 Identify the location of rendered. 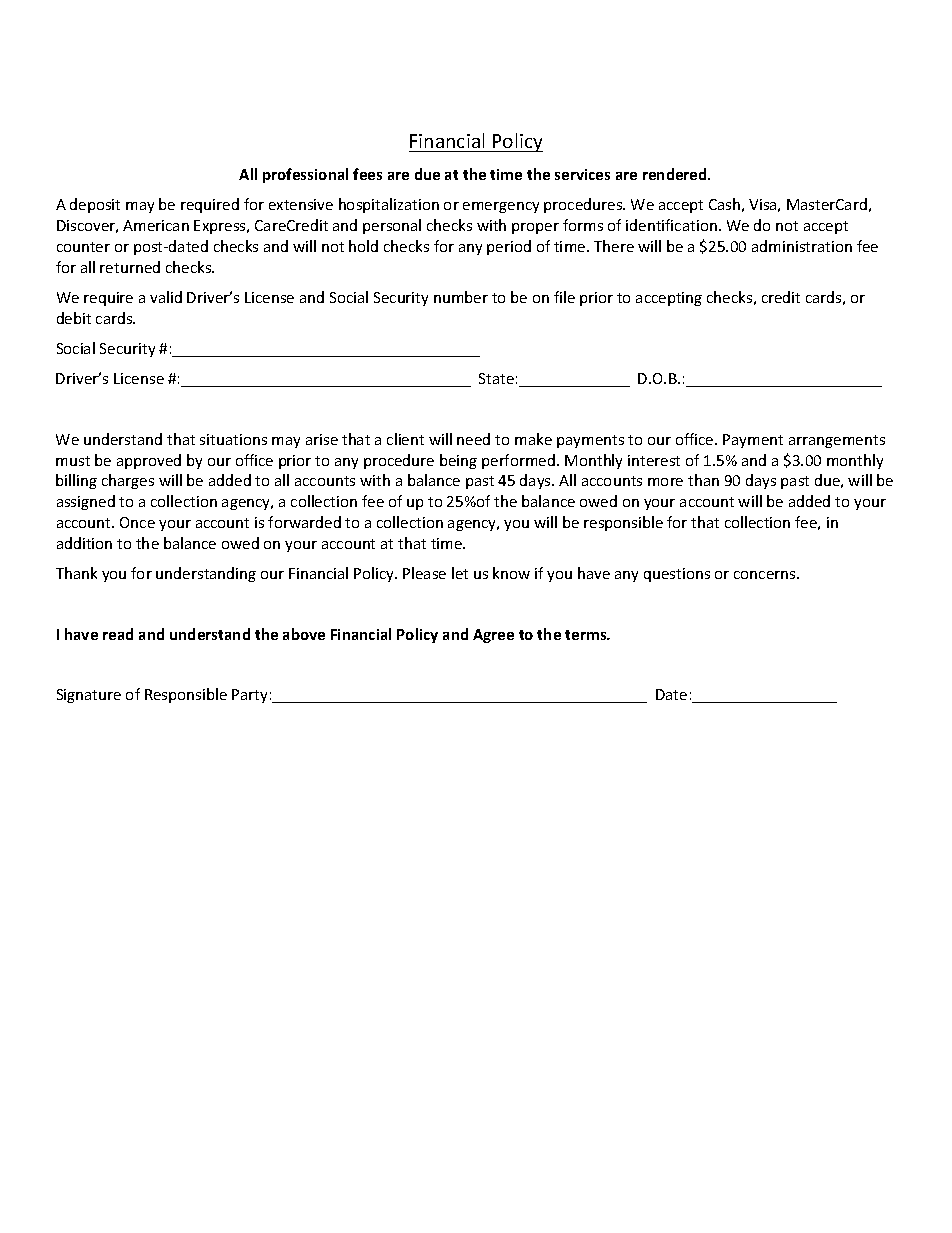
(676, 174).
